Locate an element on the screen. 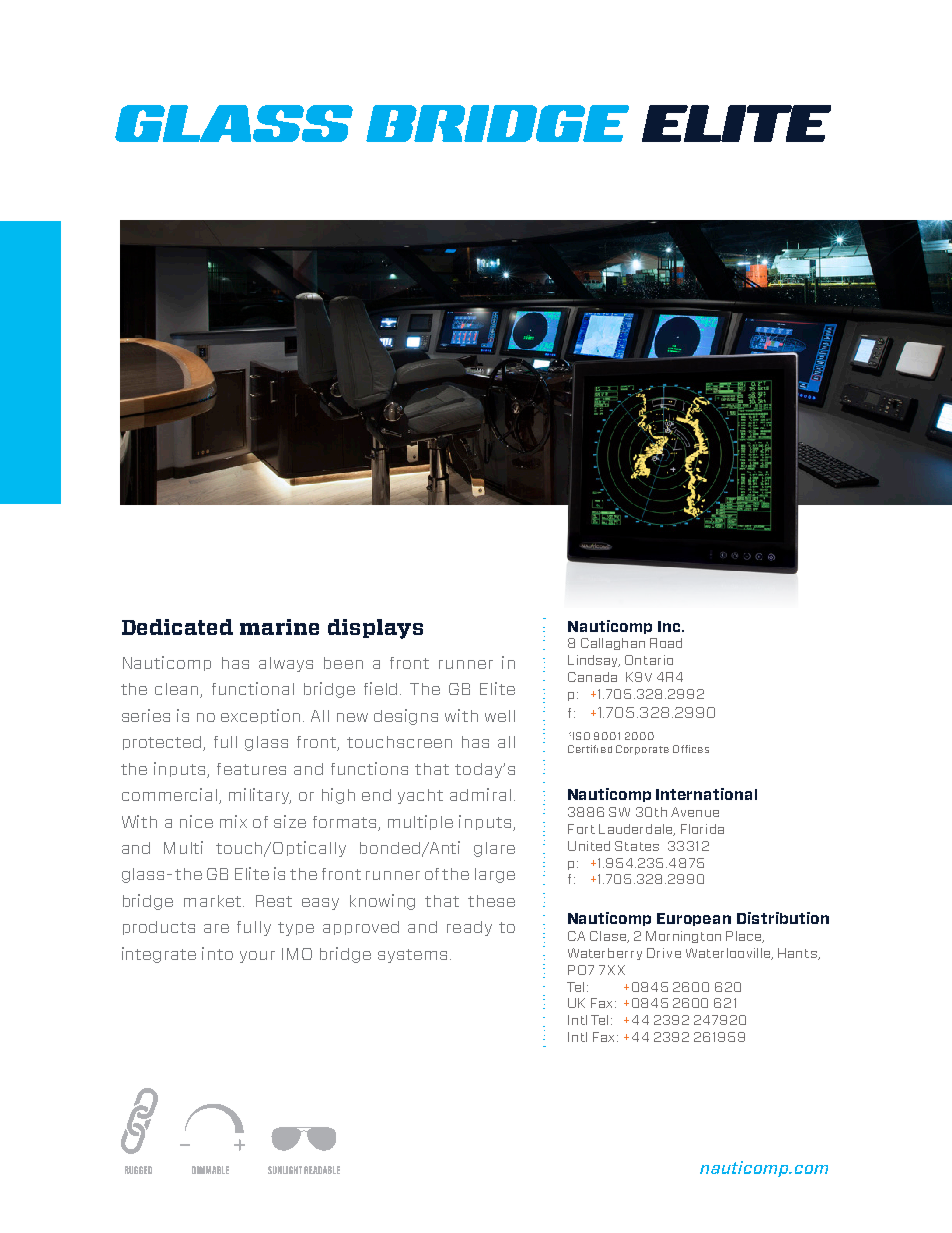 The image size is (952, 1233). systems is located at coordinates (412, 956).
